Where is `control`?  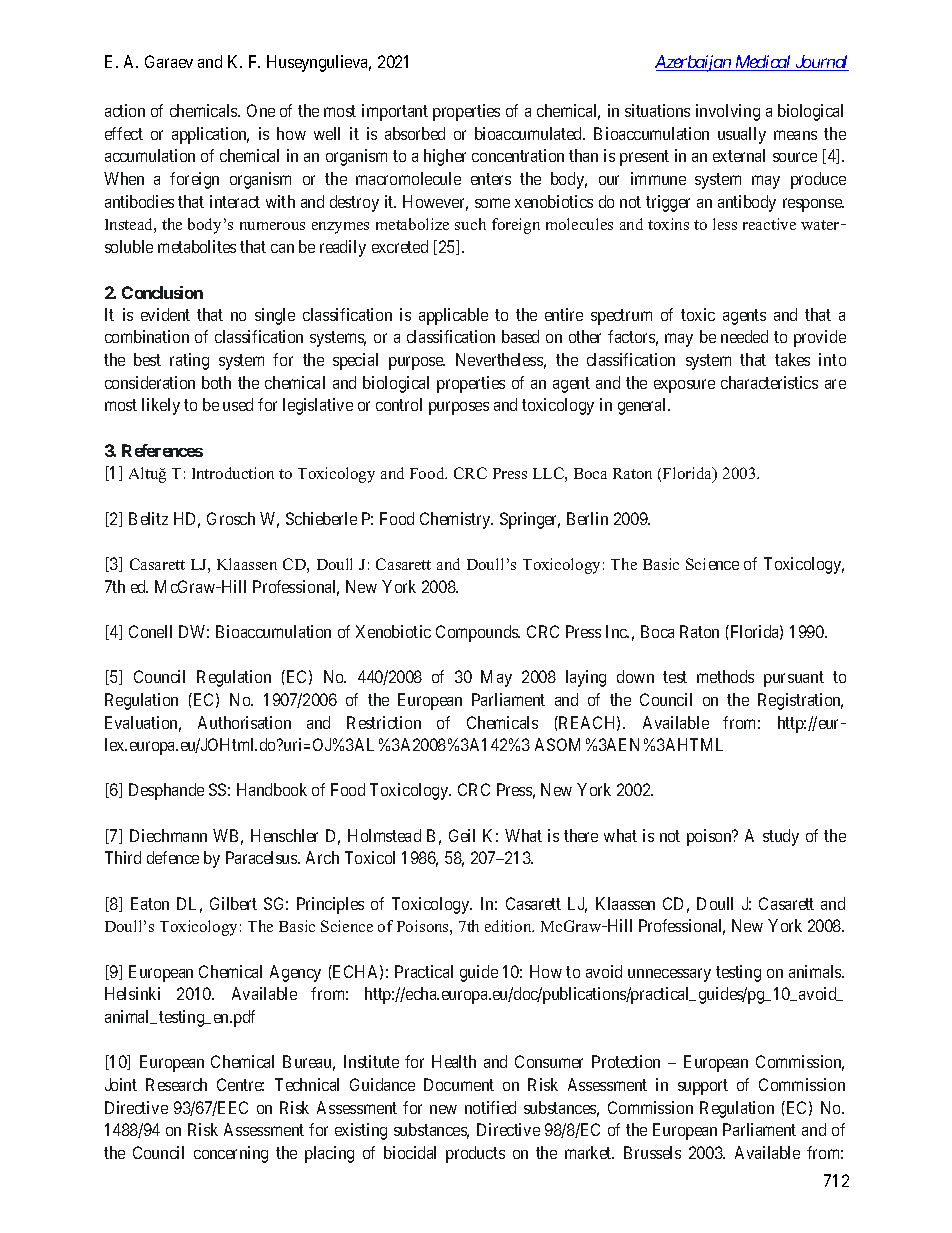
control is located at coordinates (399, 404).
